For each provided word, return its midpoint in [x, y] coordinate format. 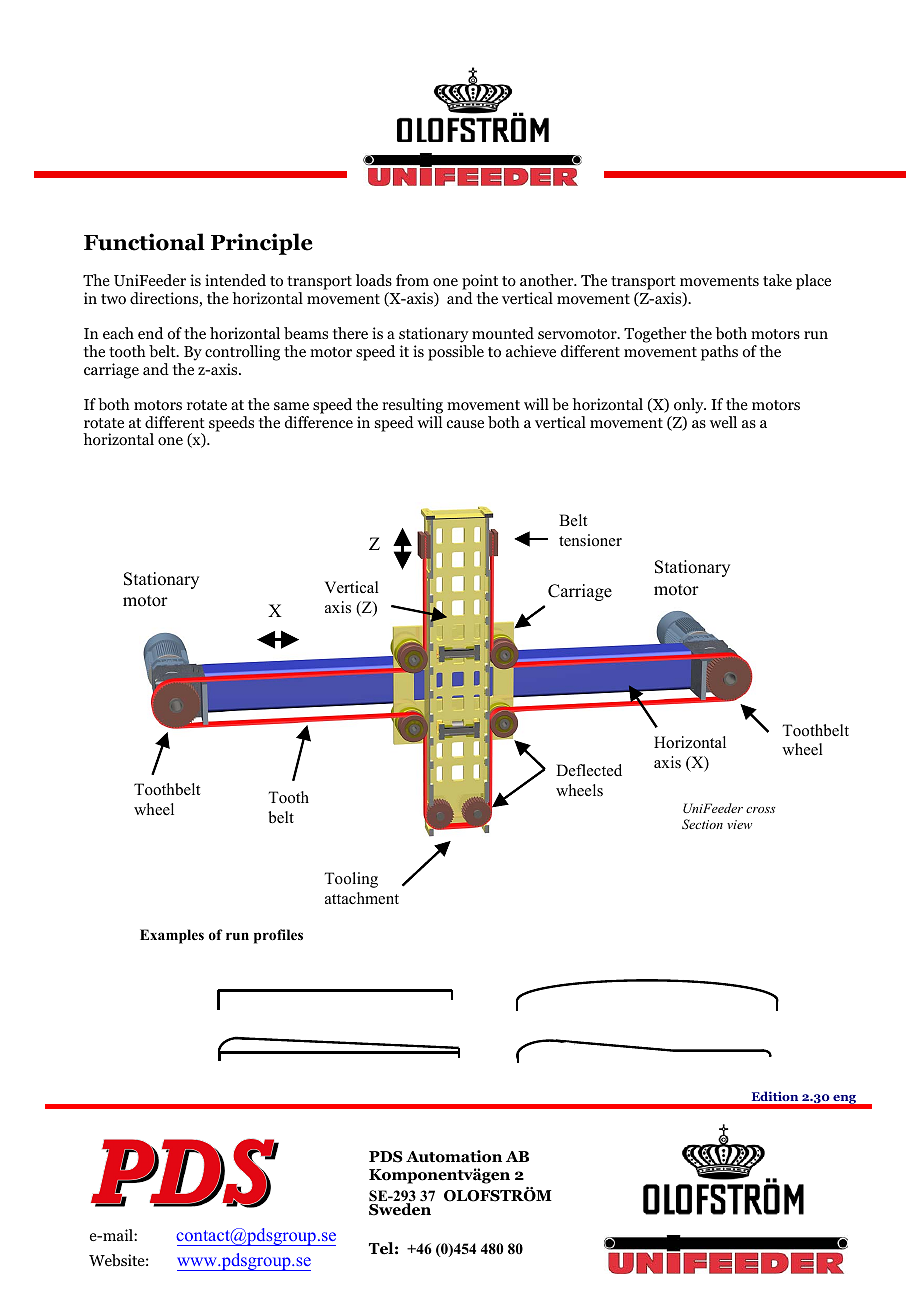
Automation [454, 1156]
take [777, 280]
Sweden [400, 1208]
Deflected [589, 770]
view [739, 824]
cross [760, 810]
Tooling [351, 880]
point [480, 283]
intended [235, 280]
